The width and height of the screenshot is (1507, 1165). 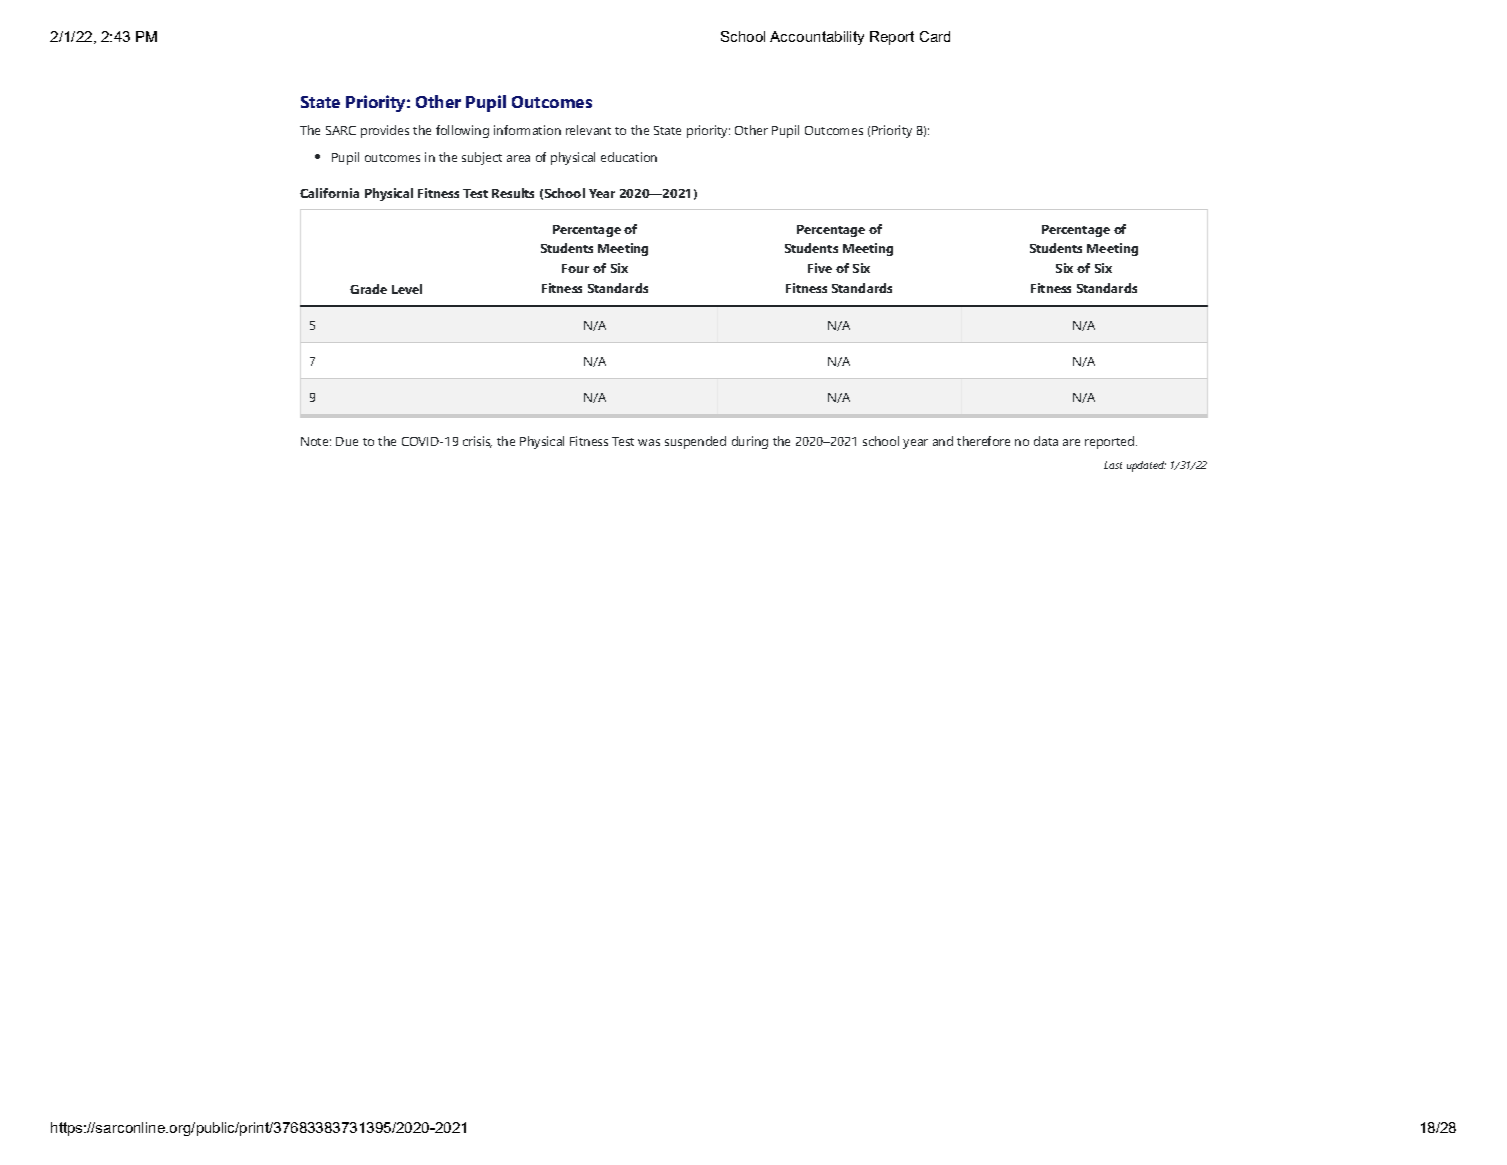 What do you see at coordinates (477, 442) in the screenshot?
I see `crisis` at bounding box center [477, 442].
